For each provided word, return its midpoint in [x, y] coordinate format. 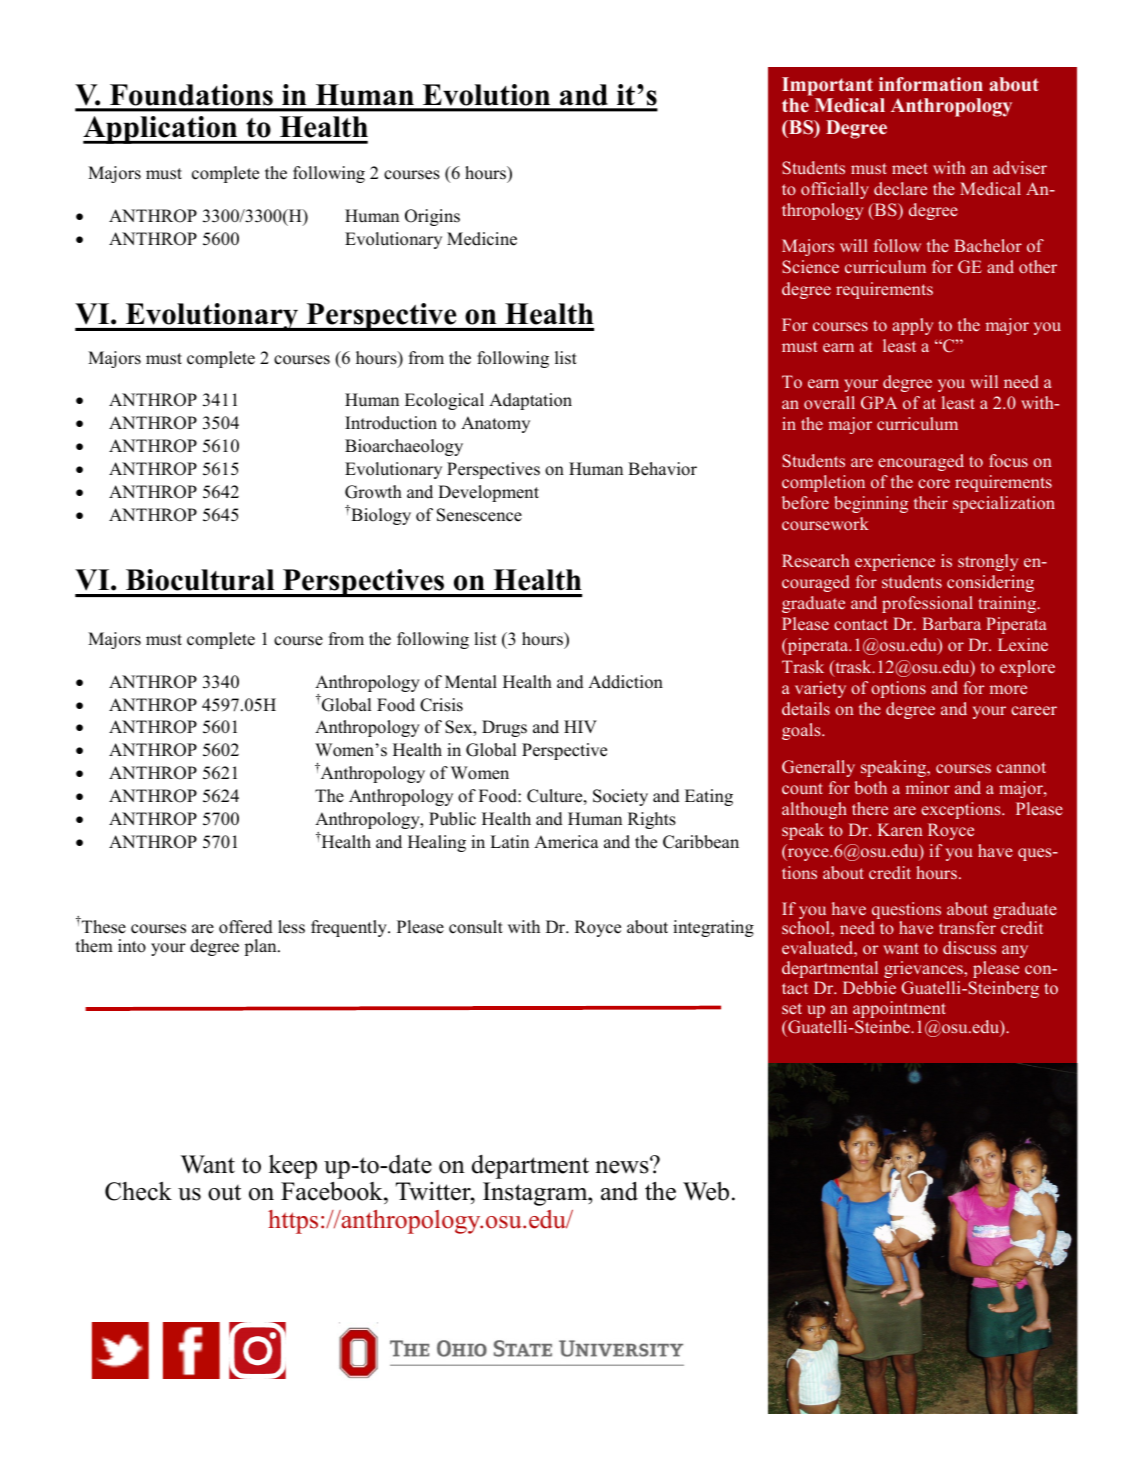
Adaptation [530, 401]
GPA [879, 403]
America [566, 842]
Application [161, 130]
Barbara [951, 623]
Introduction [391, 423]
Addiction [625, 682]
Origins [432, 217]
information [931, 84]
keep [293, 1167]
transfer [967, 927]
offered [246, 927]
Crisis [441, 705]
